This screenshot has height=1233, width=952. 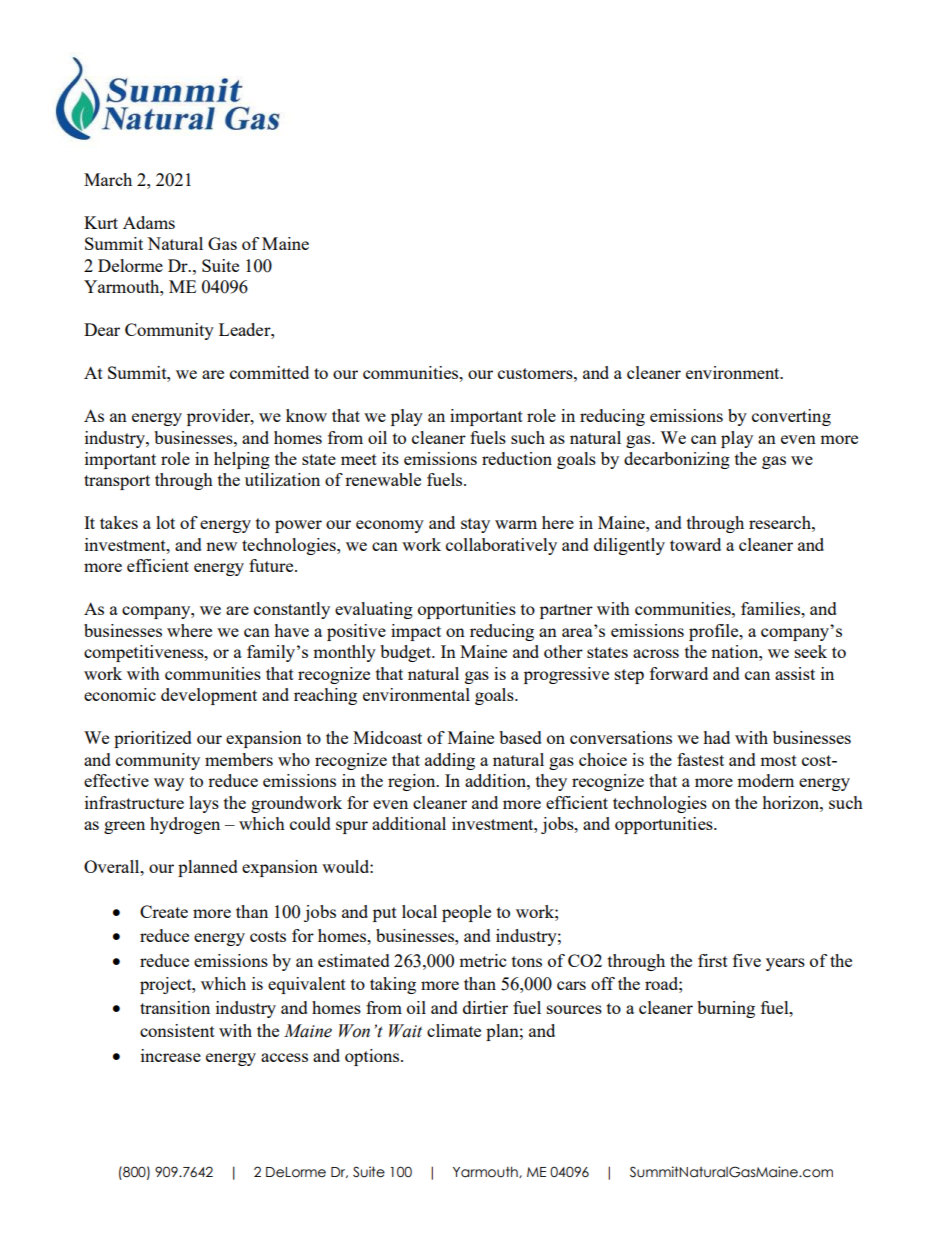 What do you see at coordinates (517, 458) in the screenshot?
I see `reduction` at bounding box center [517, 458].
